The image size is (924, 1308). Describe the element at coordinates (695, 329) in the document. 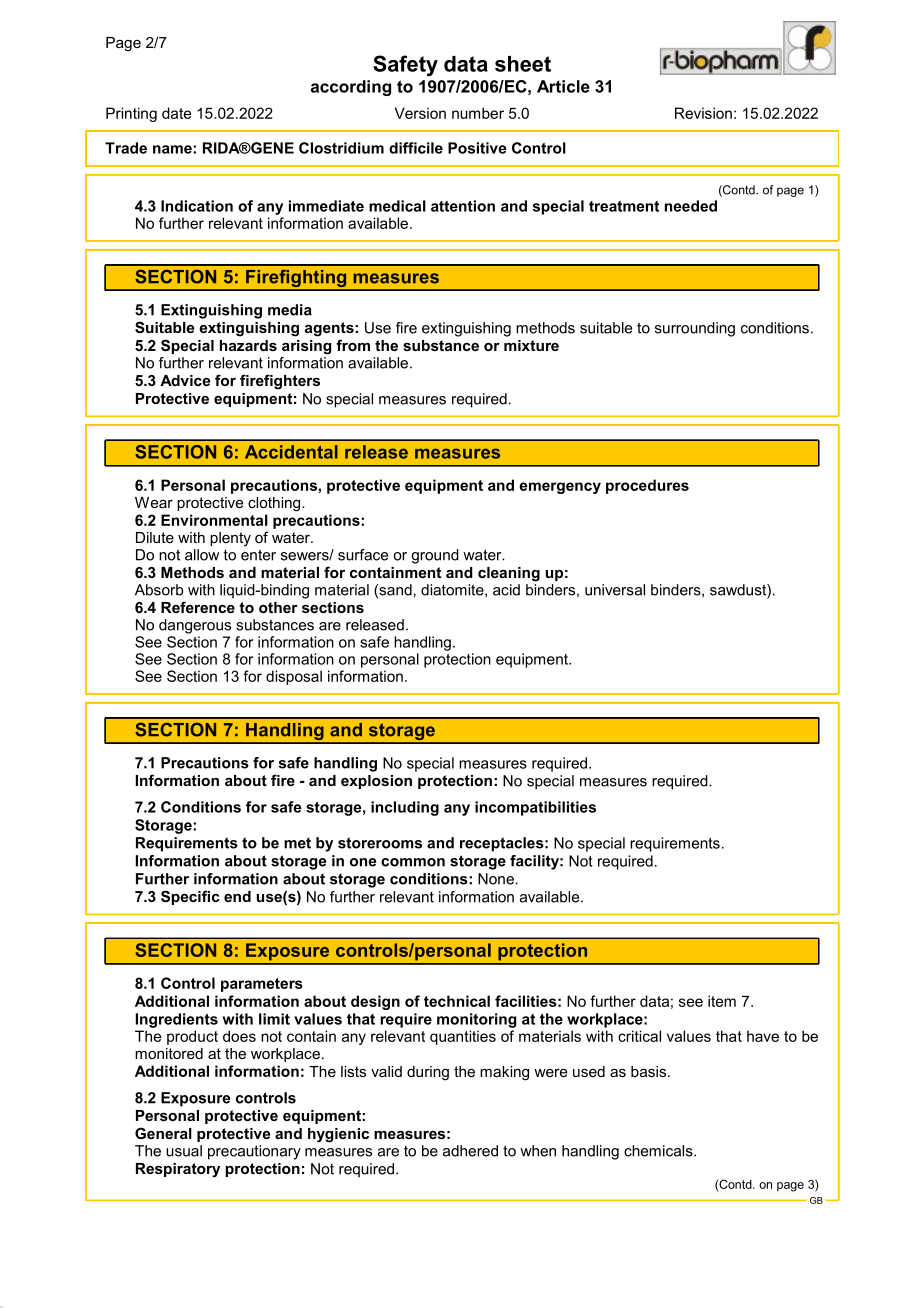

I see `surrounding` at that location.
